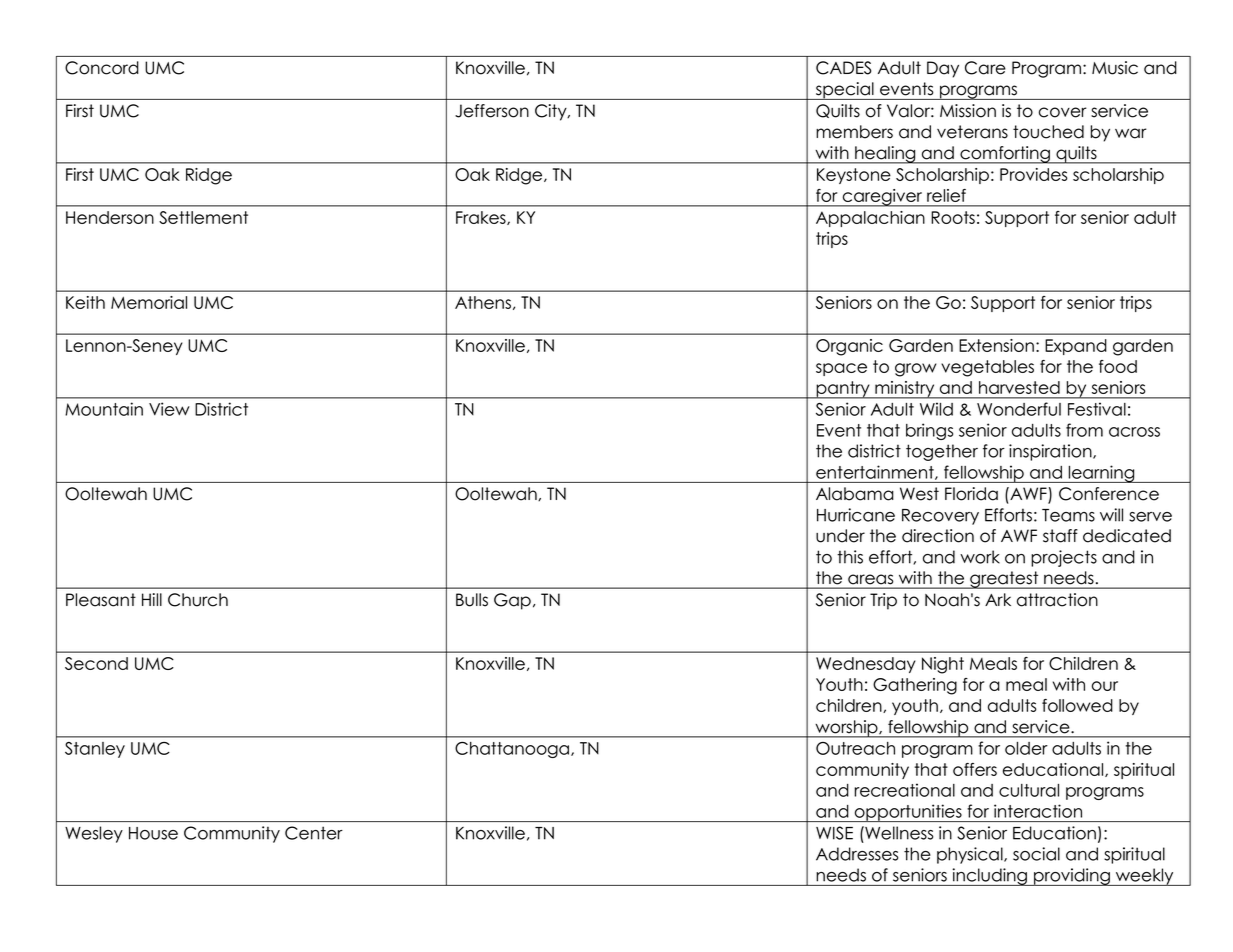 Image resolution: width=1233 pixels, height=952 pixels. Describe the element at coordinates (968, 111) in the screenshot. I see `Mission` at that location.
